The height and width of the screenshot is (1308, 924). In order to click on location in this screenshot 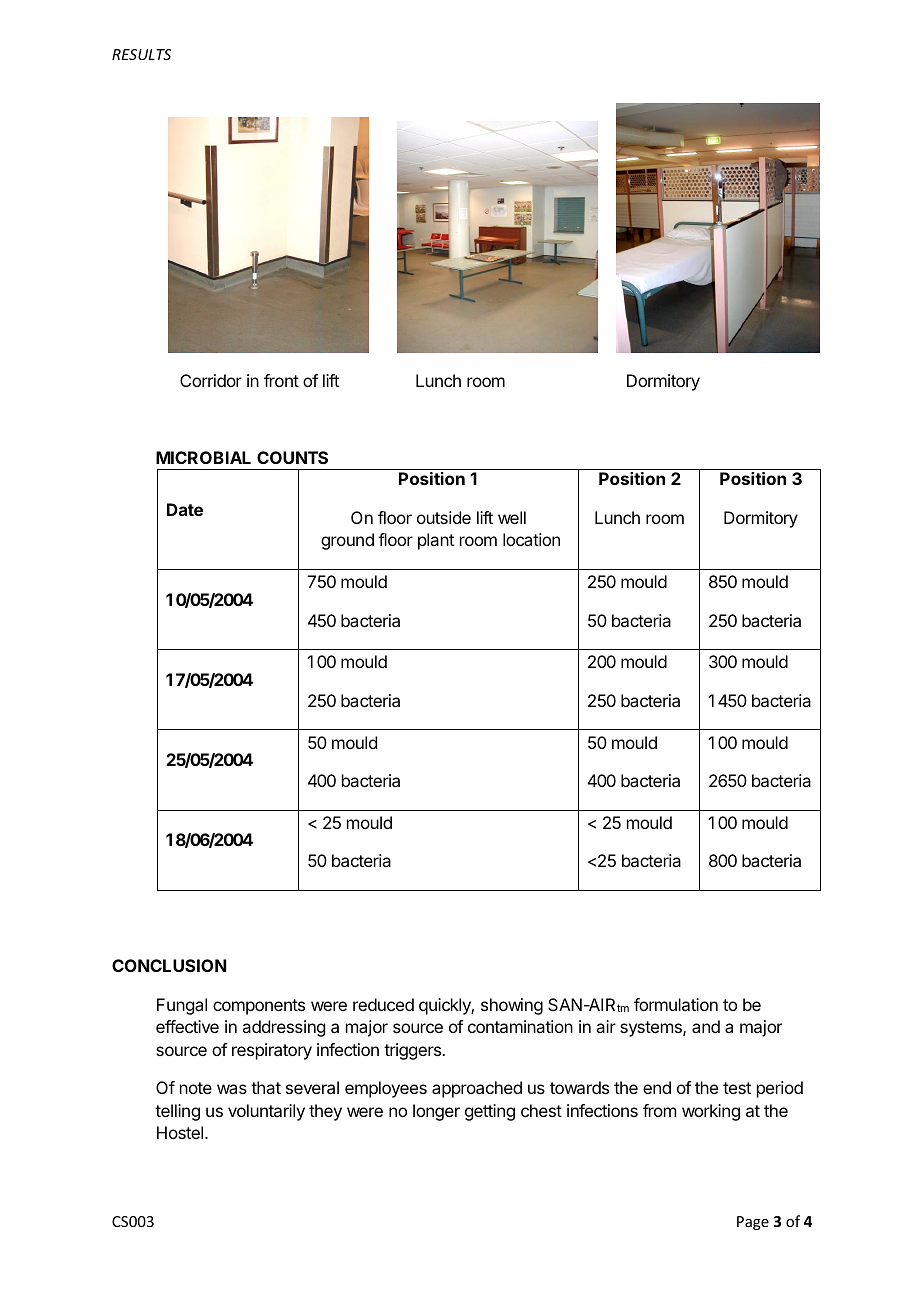, I will do `click(531, 539)`.
